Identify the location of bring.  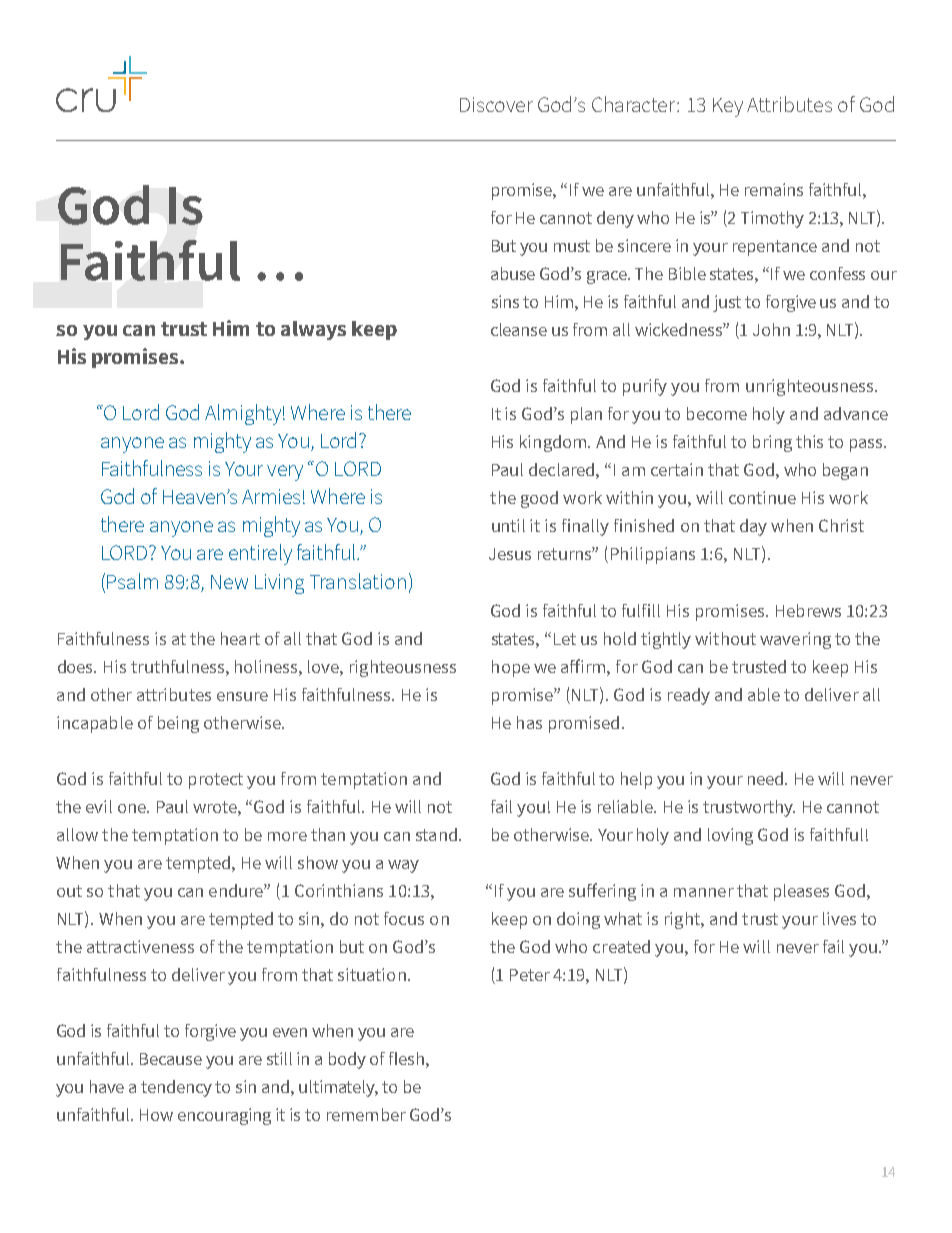
(772, 443).
